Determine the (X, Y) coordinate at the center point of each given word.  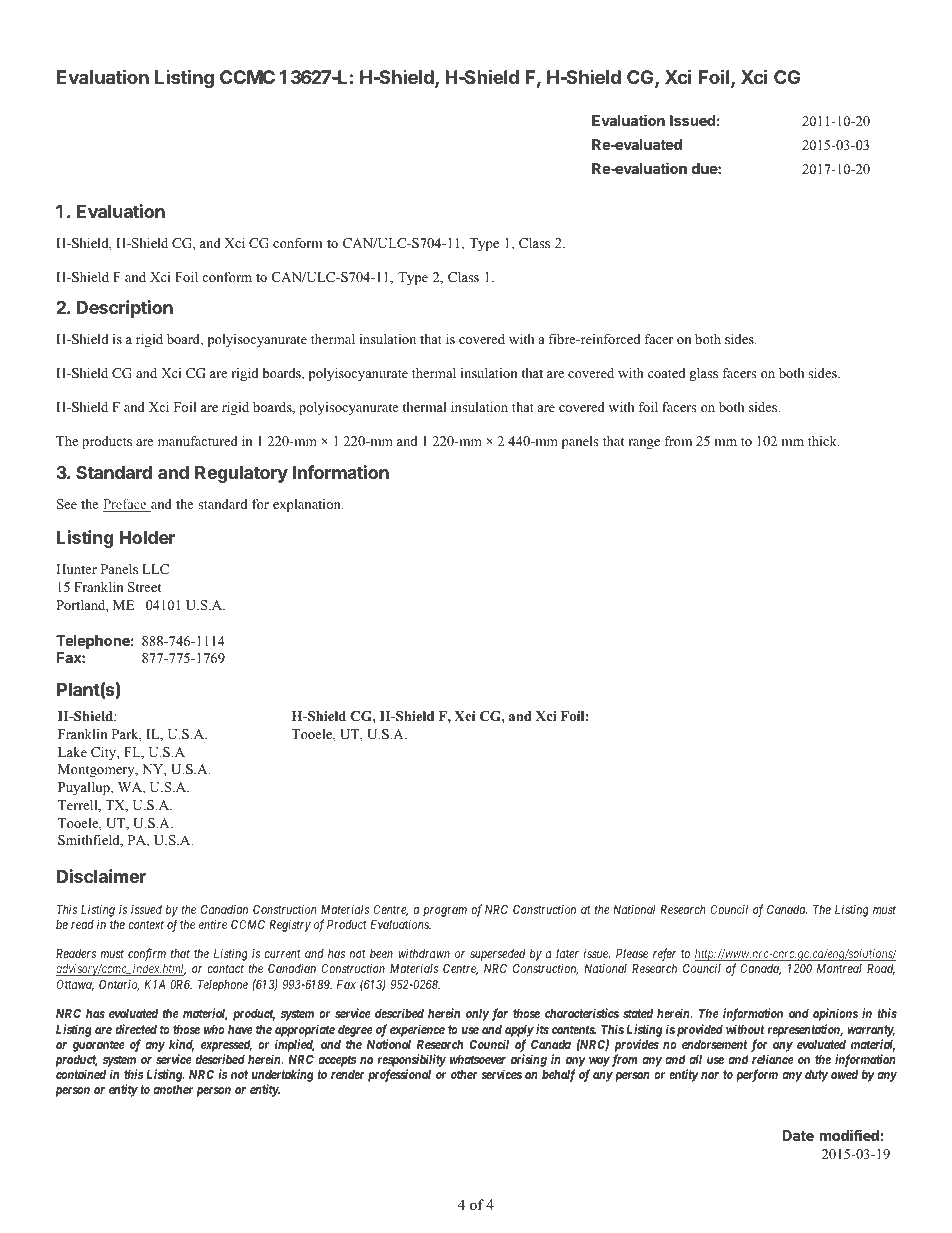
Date (798, 1135)
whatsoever (478, 1059)
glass (704, 374)
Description (125, 309)
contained (81, 1074)
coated (667, 373)
